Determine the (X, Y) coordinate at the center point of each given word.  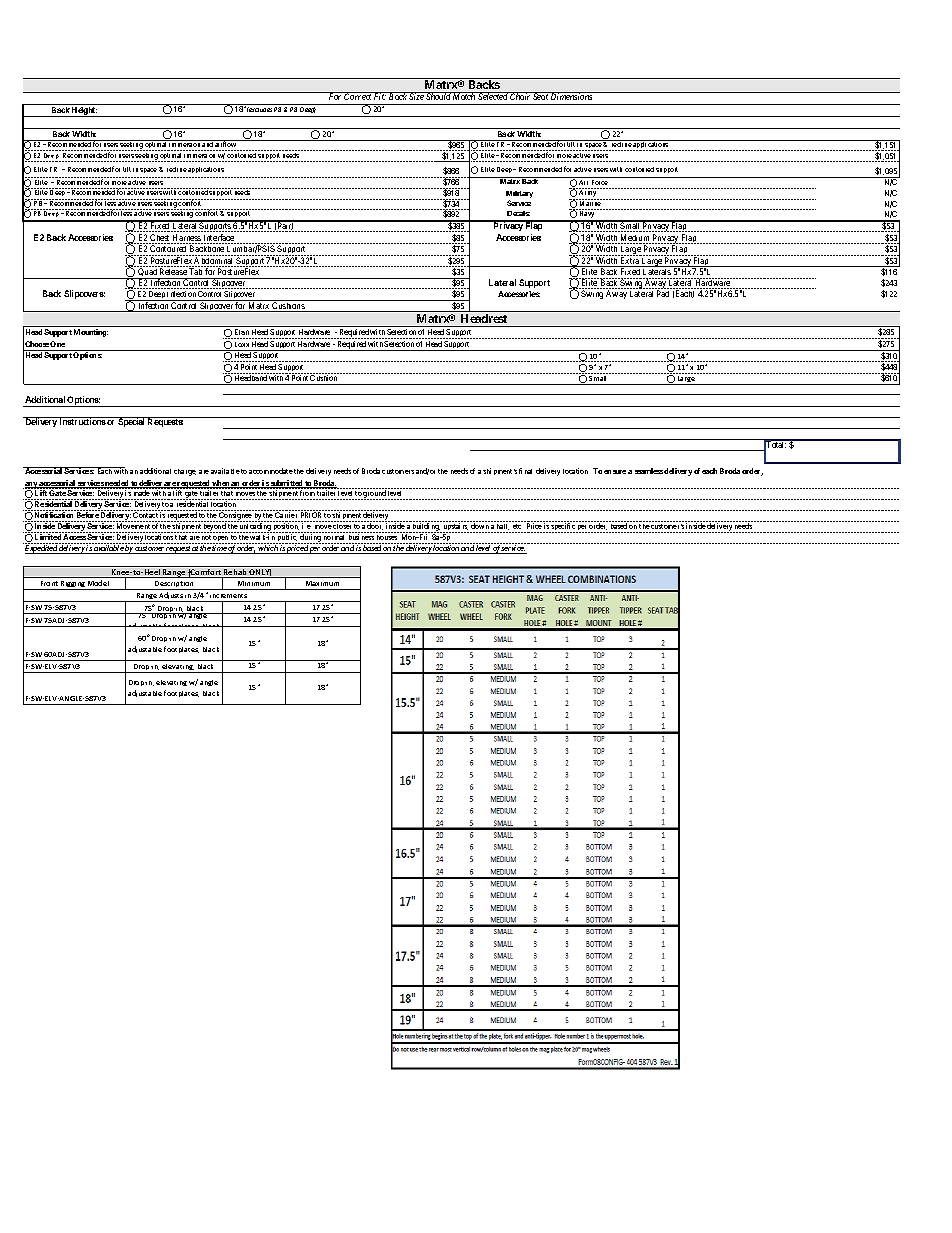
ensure (615, 472)
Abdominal (214, 262)
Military (519, 196)
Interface (219, 239)
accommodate (271, 471)
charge (185, 472)
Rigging (73, 585)
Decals (518, 213)
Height (84, 112)
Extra (630, 262)
